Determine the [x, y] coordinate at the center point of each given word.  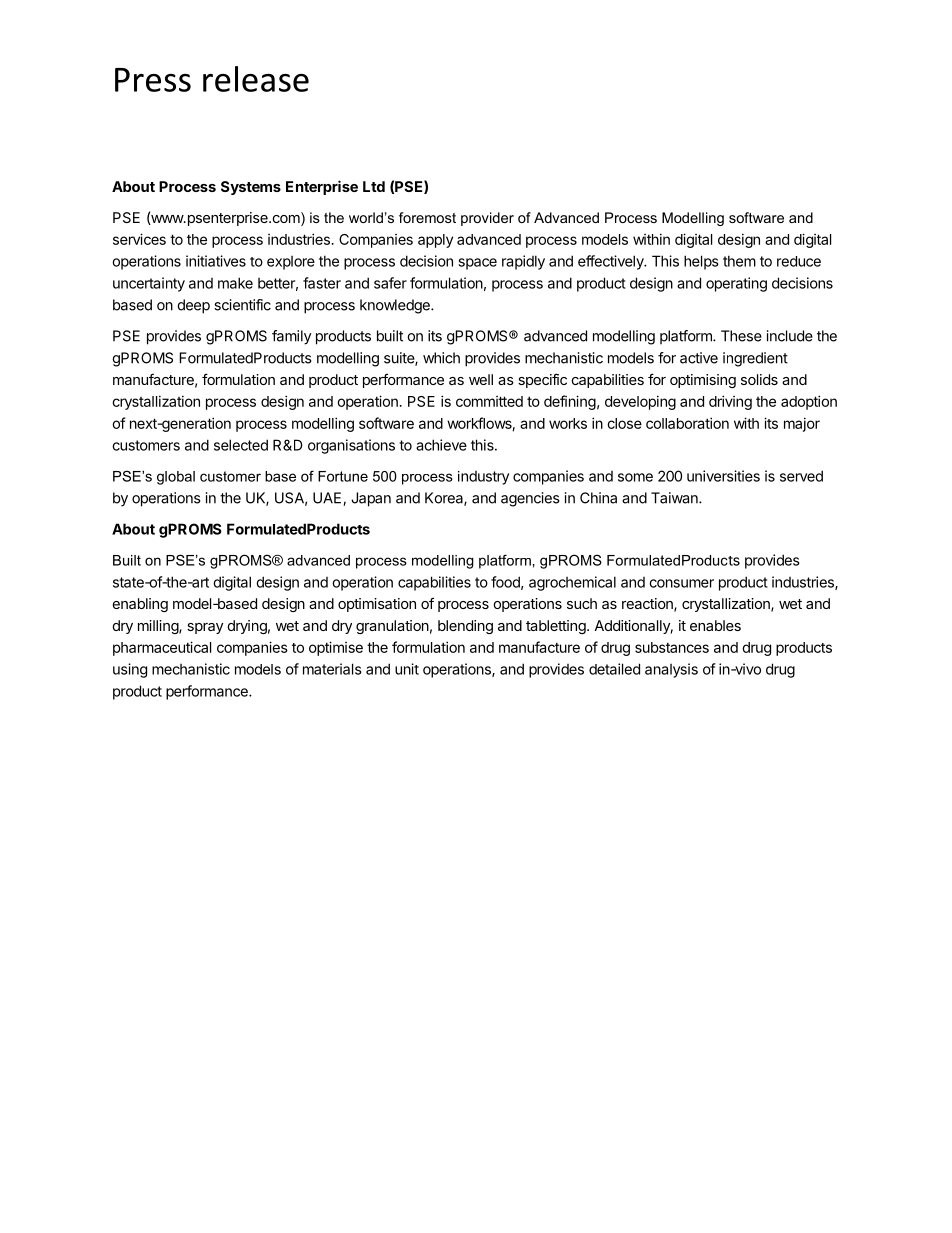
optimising [703, 381]
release [256, 79]
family [292, 337]
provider [487, 219]
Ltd [374, 186]
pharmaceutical [162, 648]
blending [465, 627]
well [481, 379]
